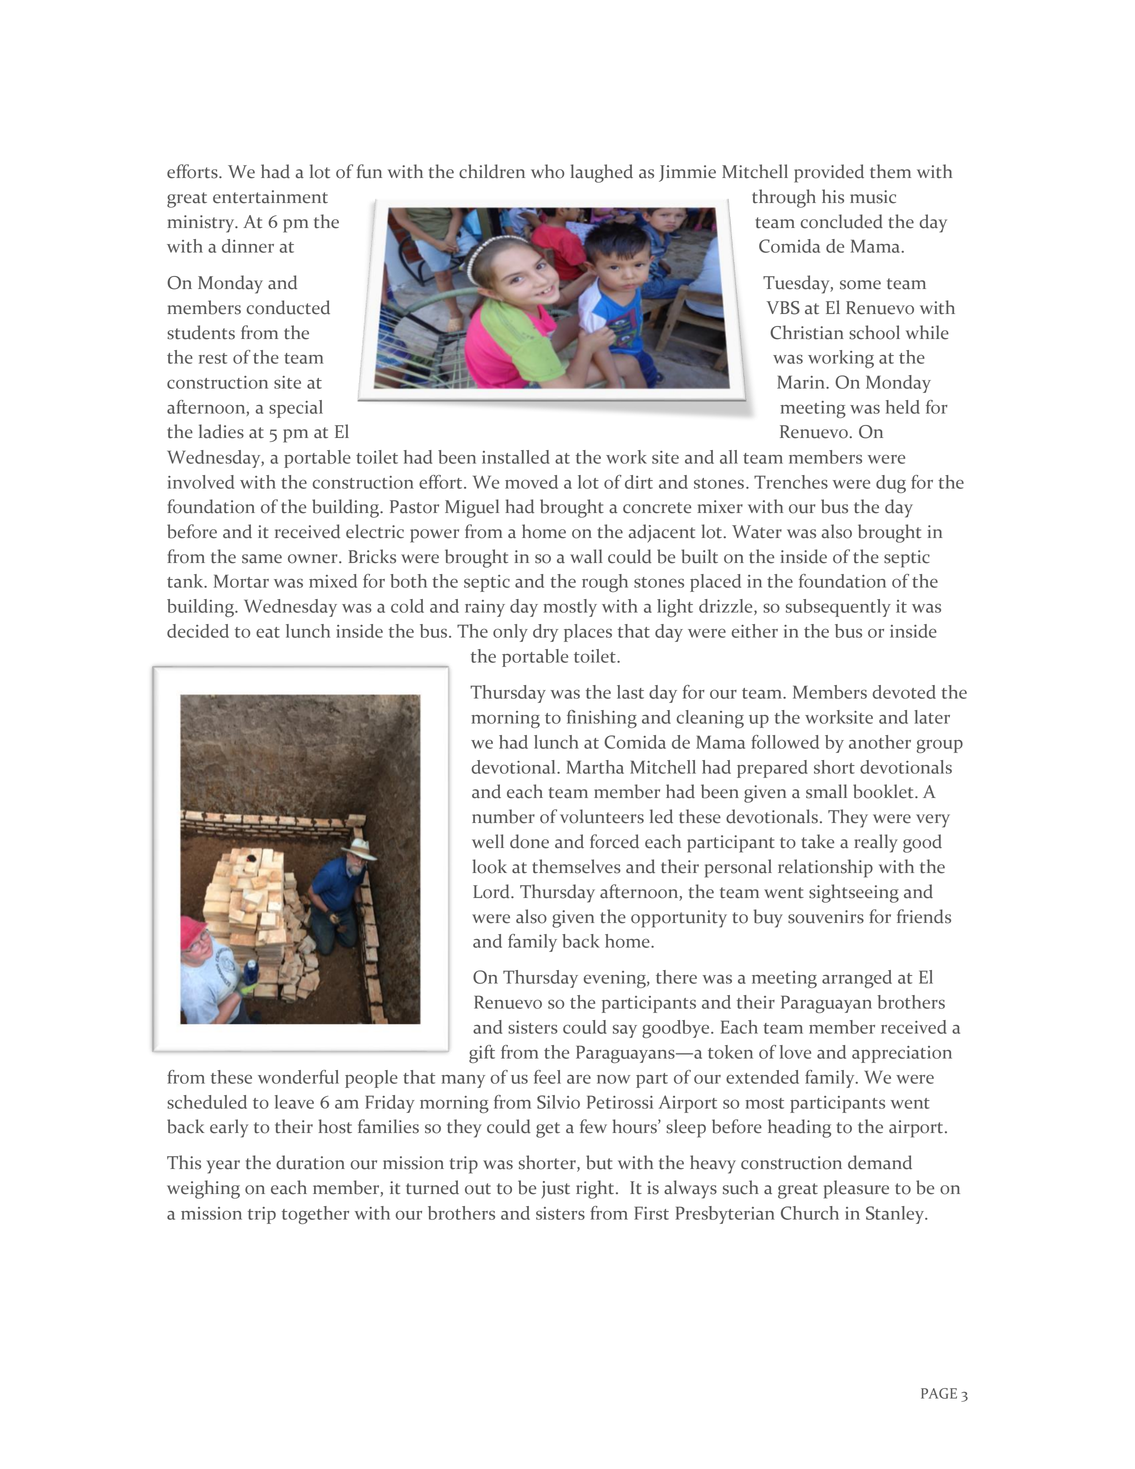 Image resolution: width=1135 pixels, height=1469 pixels. What do you see at coordinates (201, 482) in the screenshot?
I see `involved` at bounding box center [201, 482].
